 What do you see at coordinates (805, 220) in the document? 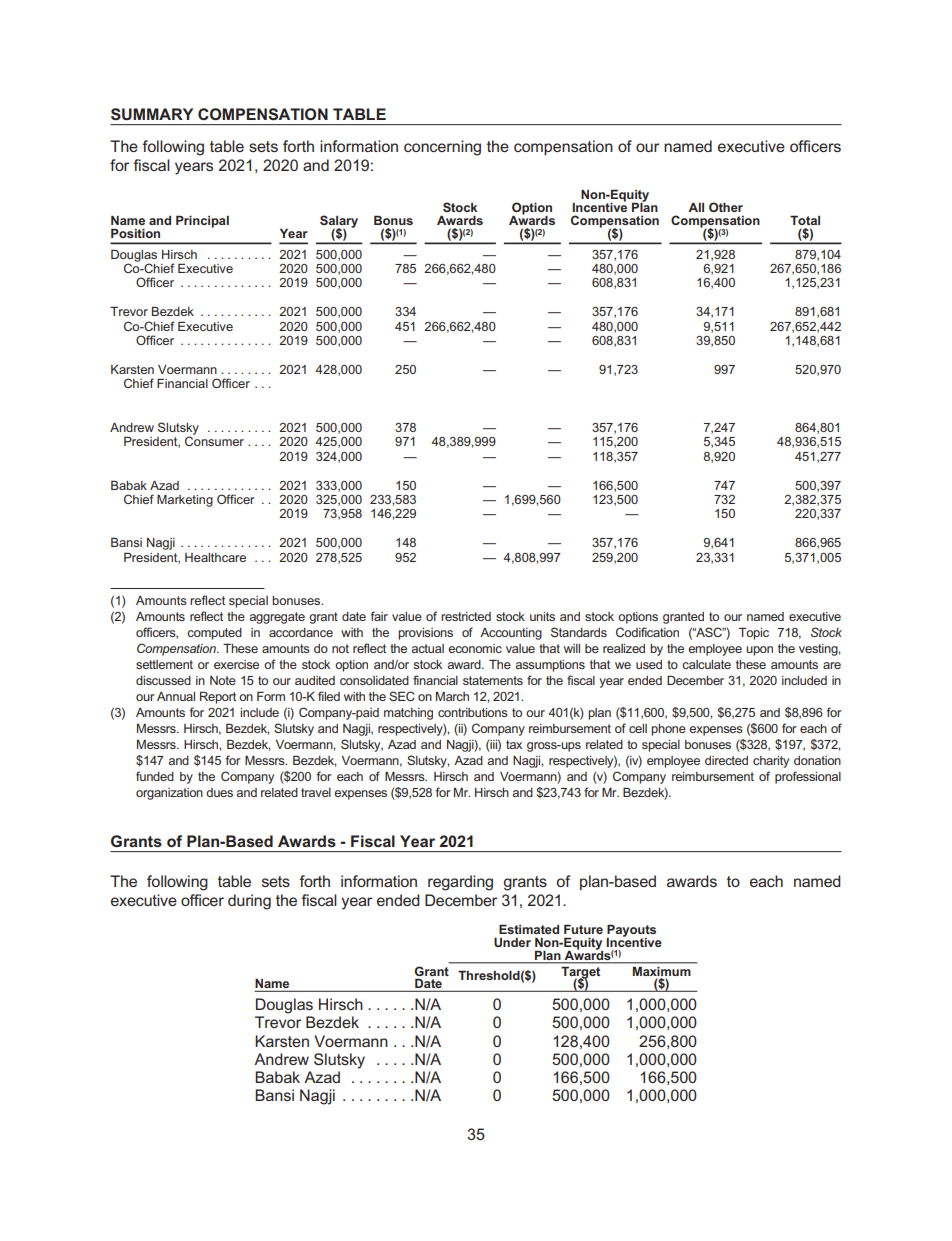
I see `Total` at bounding box center [805, 220].
